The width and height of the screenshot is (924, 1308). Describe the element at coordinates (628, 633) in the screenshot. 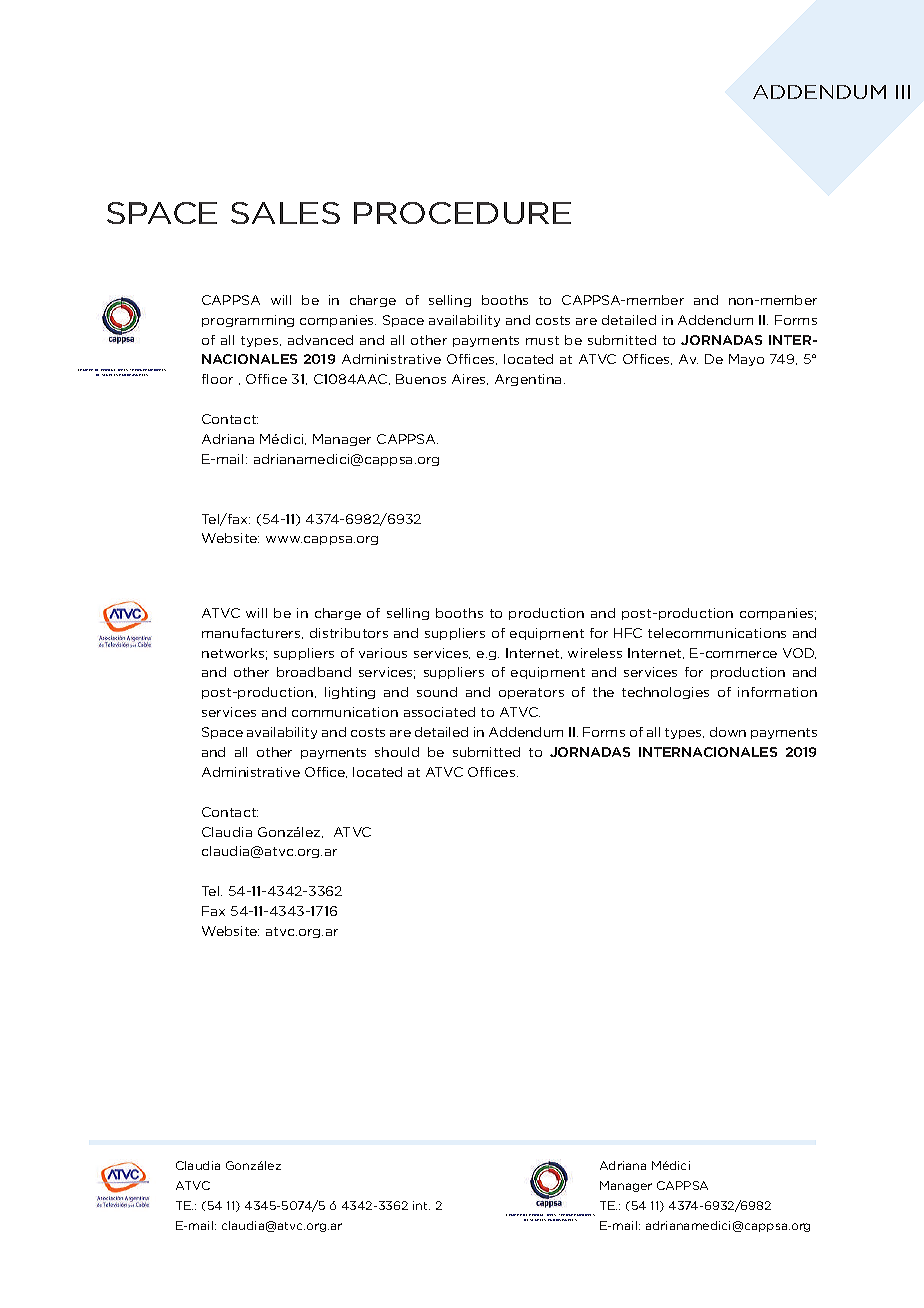

I see `HFC` at that location.
